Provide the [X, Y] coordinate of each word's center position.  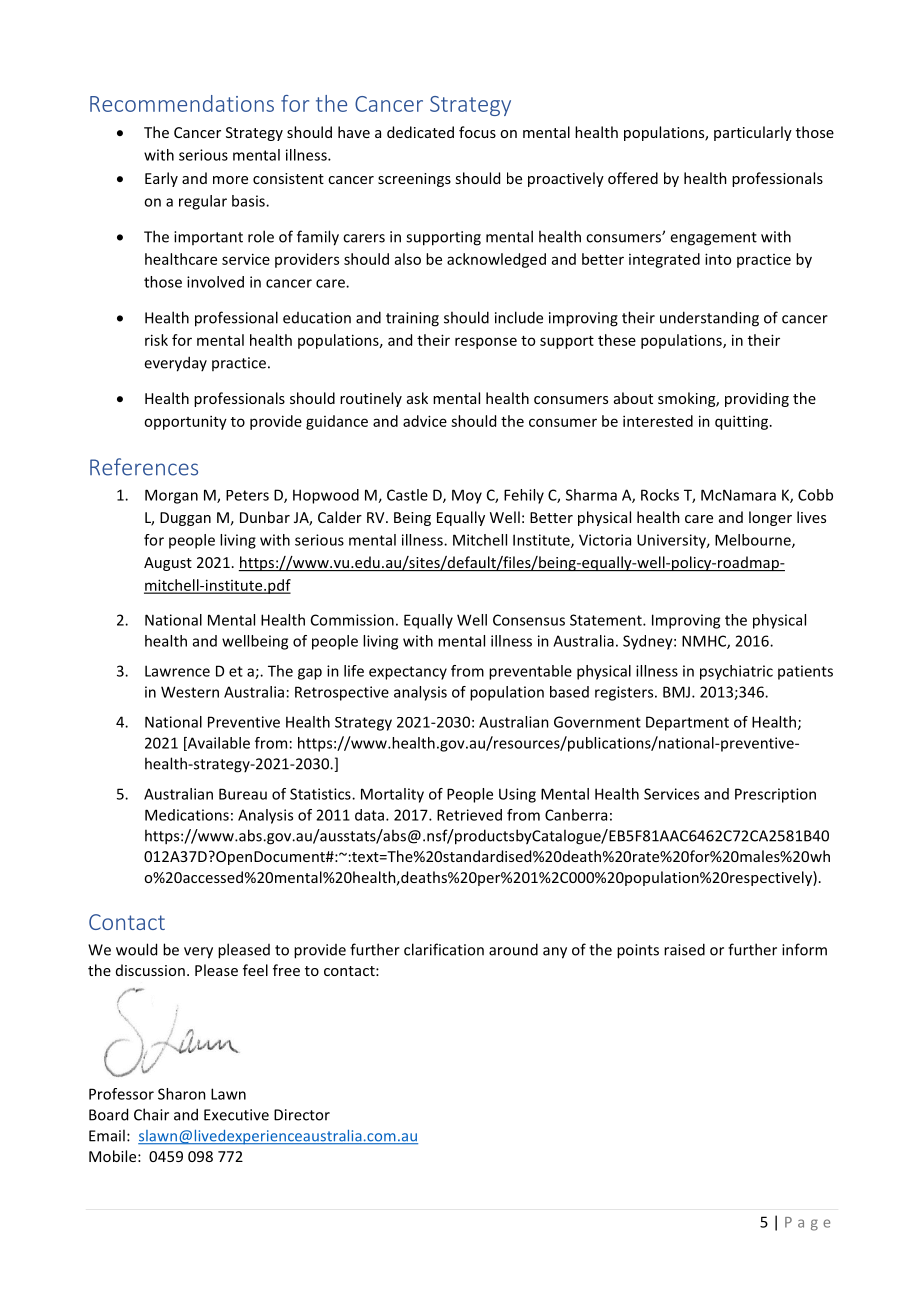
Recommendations [182, 103]
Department [687, 723]
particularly [753, 133]
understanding [709, 319]
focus [477, 132]
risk [156, 340]
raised [684, 949]
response [486, 343]
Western [190, 692]
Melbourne [754, 541]
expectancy [408, 673]
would [136, 949]
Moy [467, 496]
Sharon [182, 1094]
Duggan [185, 519]
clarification [444, 949]
